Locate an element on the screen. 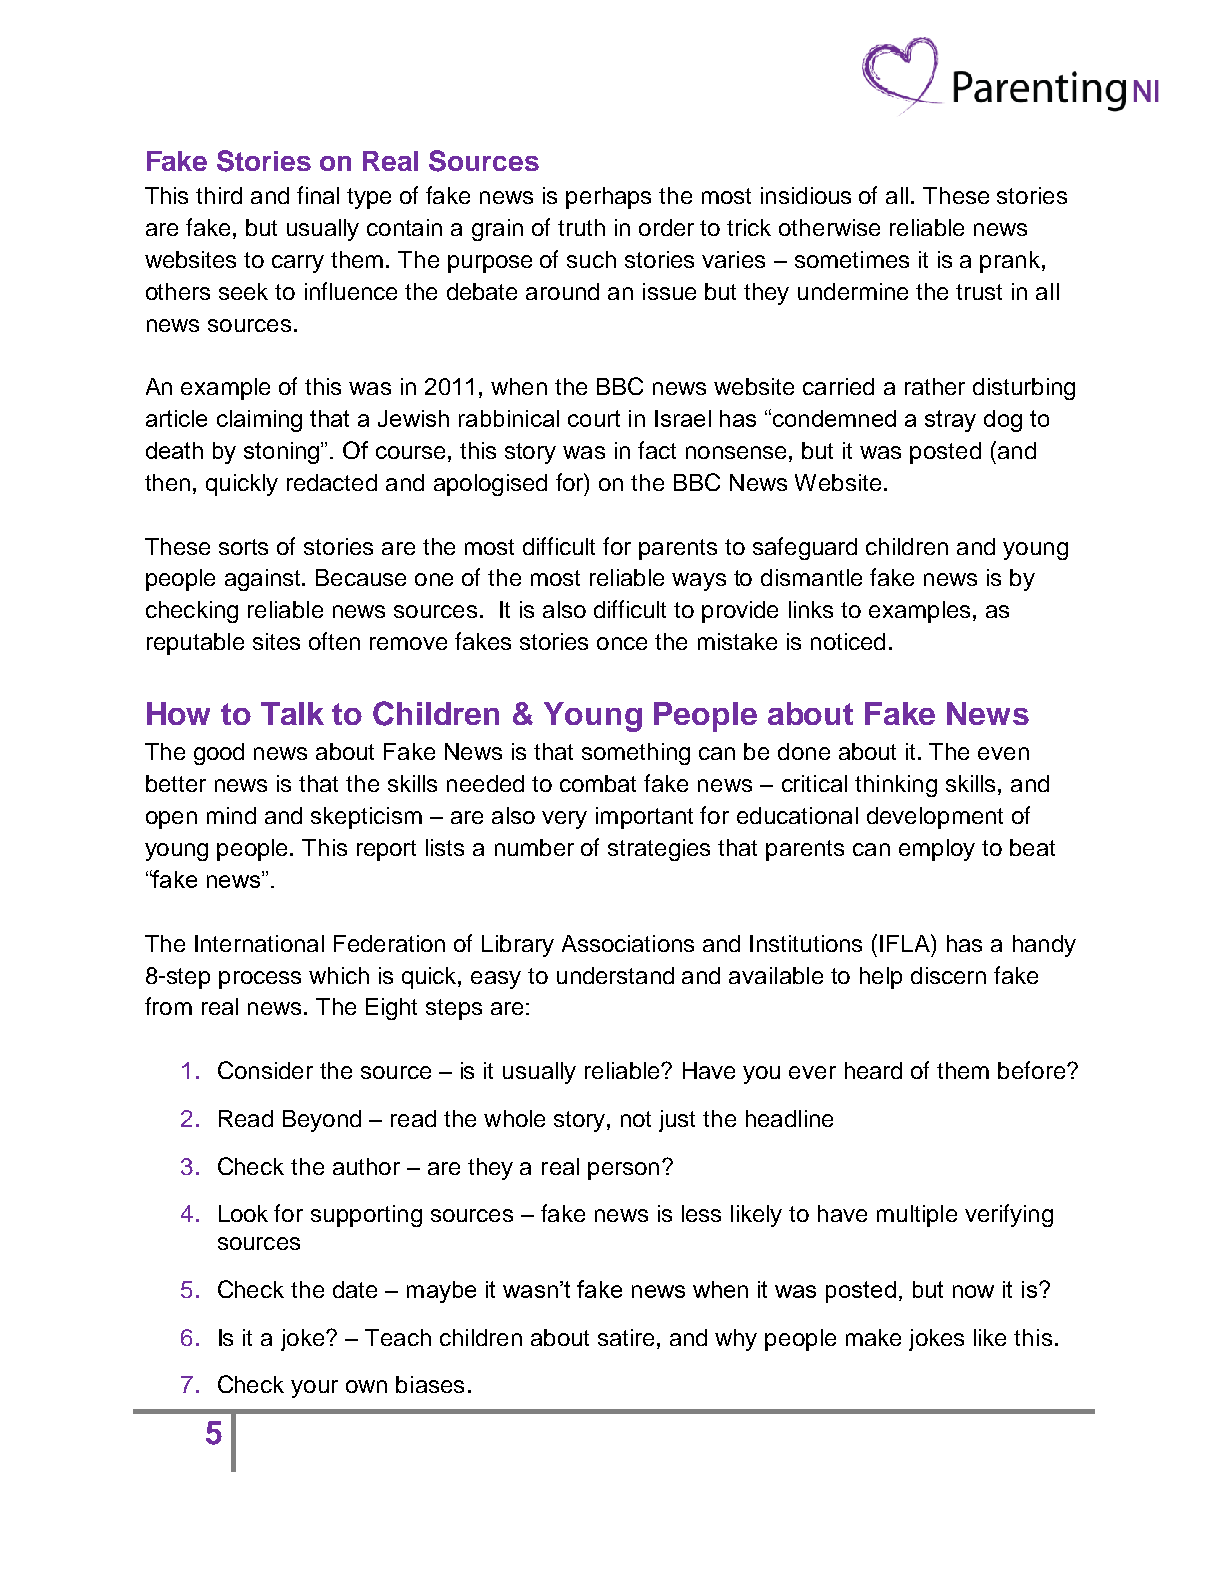 This screenshot has height=1590, width=1228. process is located at coordinates (260, 980).
